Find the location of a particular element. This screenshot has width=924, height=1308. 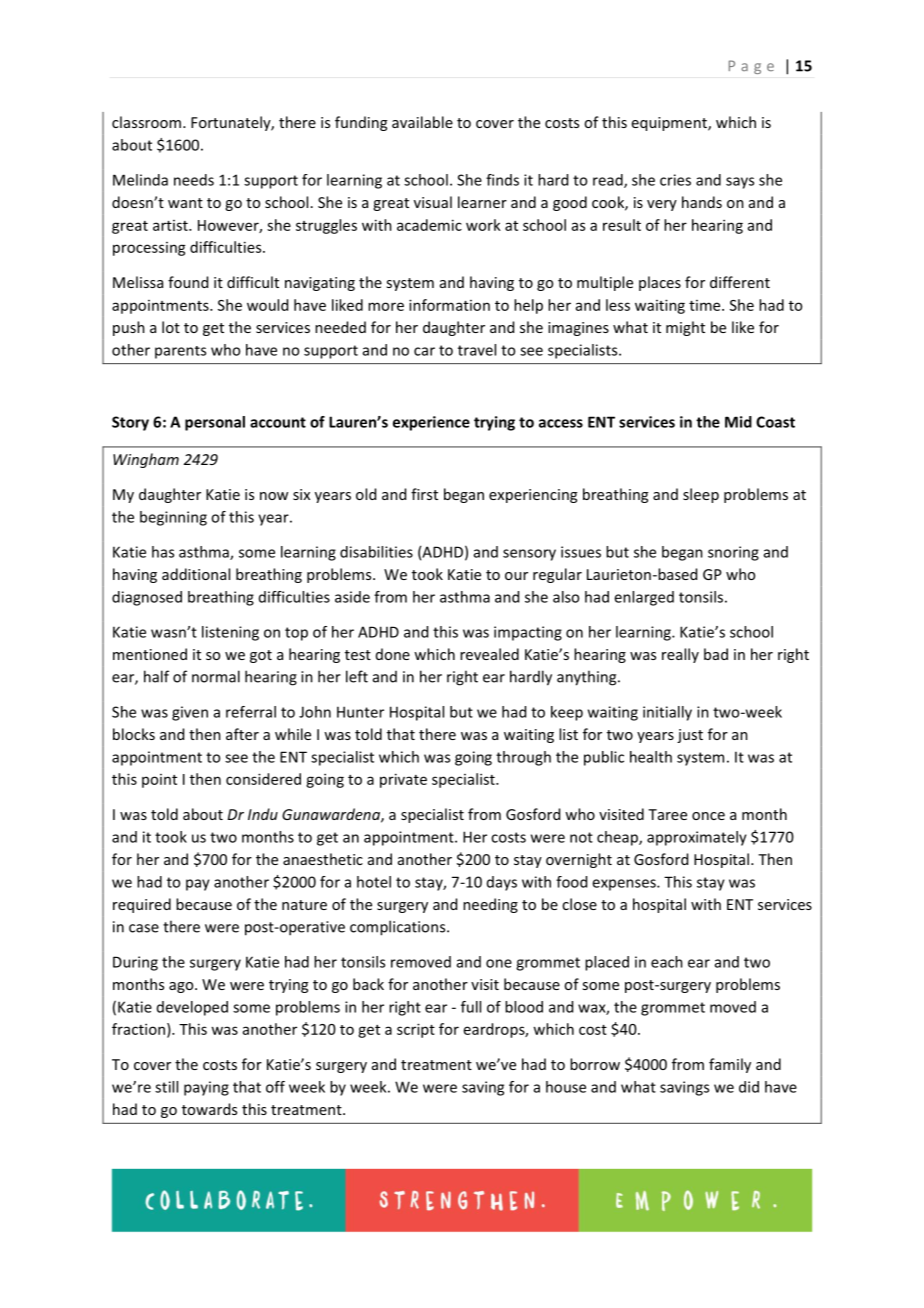

additional is located at coordinates (196, 574).
